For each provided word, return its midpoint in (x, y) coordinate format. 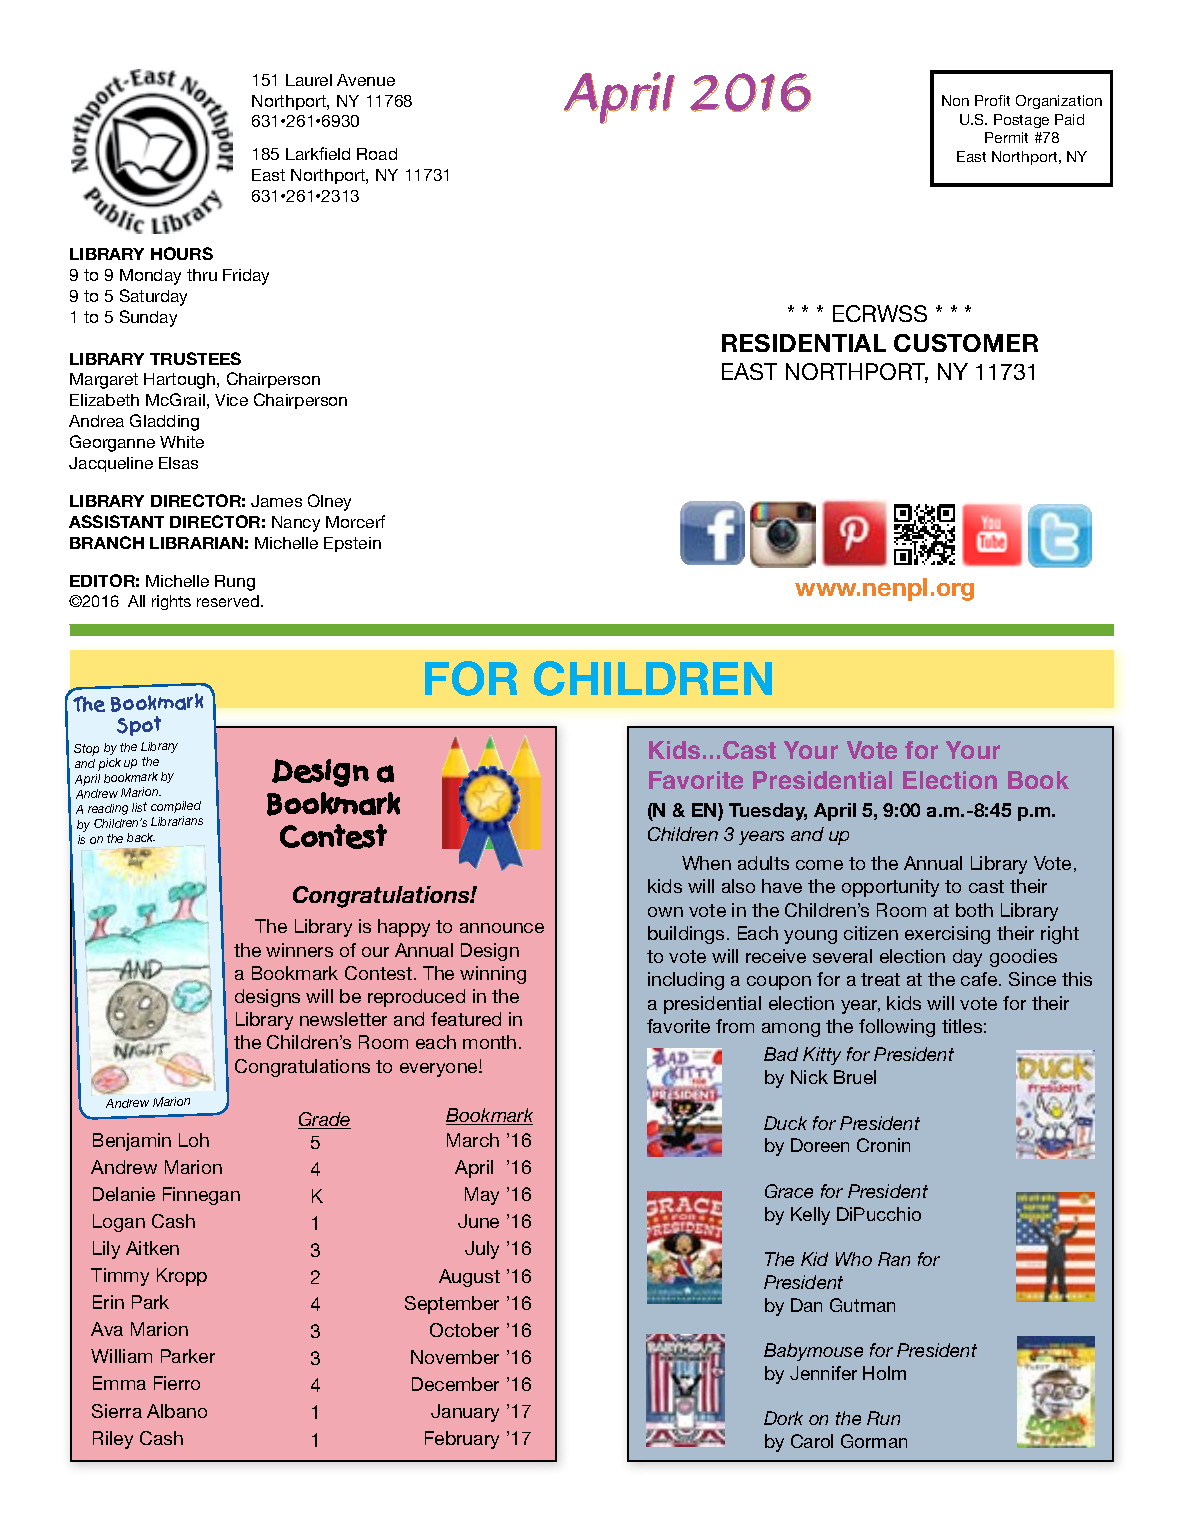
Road (377, 154)
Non (955, 100)
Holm (884, 1373)
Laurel (309, 80)
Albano (177, 1411)
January (465, 1413)
